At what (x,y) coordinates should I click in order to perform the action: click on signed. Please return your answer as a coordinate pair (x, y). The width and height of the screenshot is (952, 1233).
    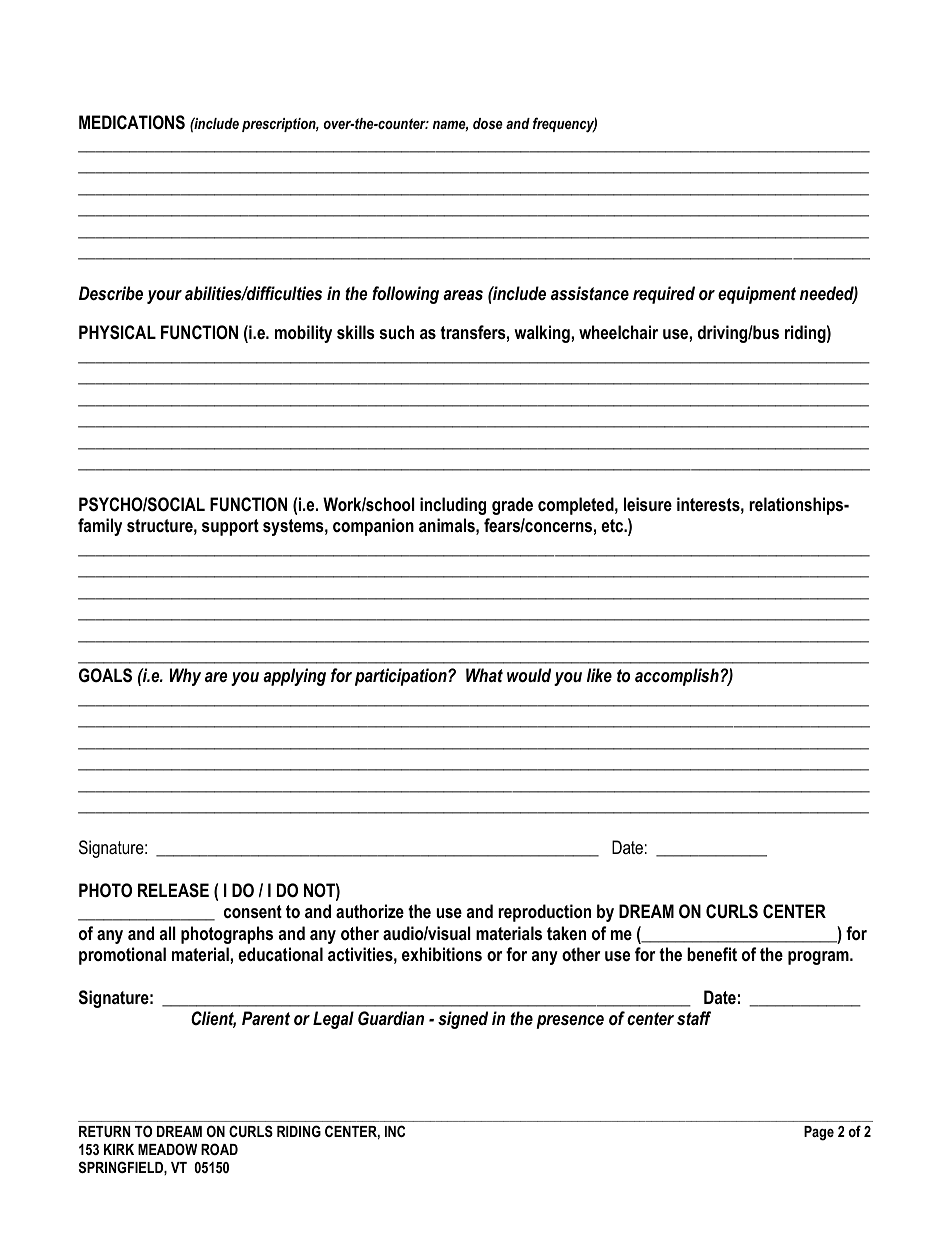
    Looking at the image, I should click on (463, 1020).
